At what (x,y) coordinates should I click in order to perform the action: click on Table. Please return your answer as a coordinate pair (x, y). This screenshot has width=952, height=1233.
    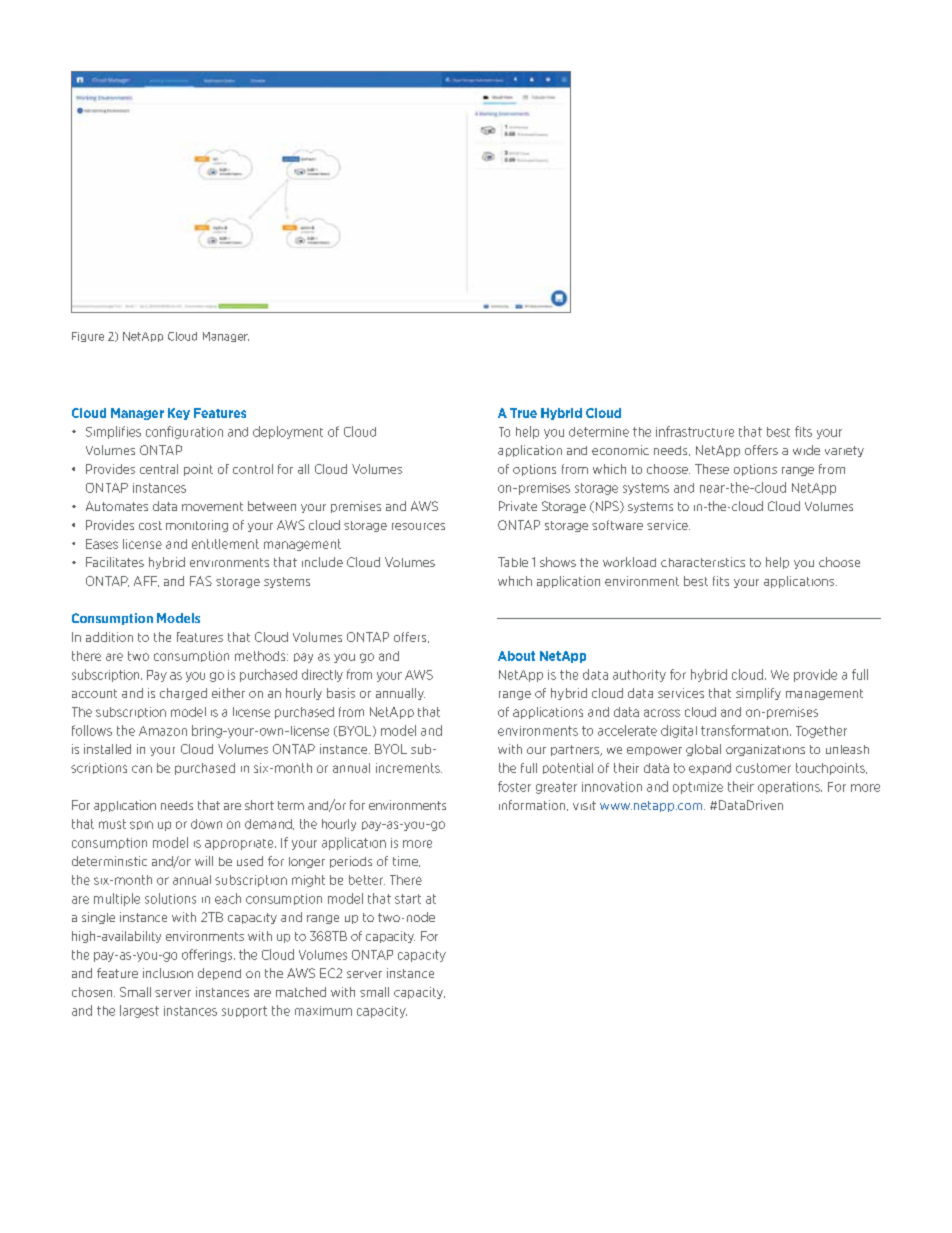
    Looking at the image, I should click on (513, 562).
